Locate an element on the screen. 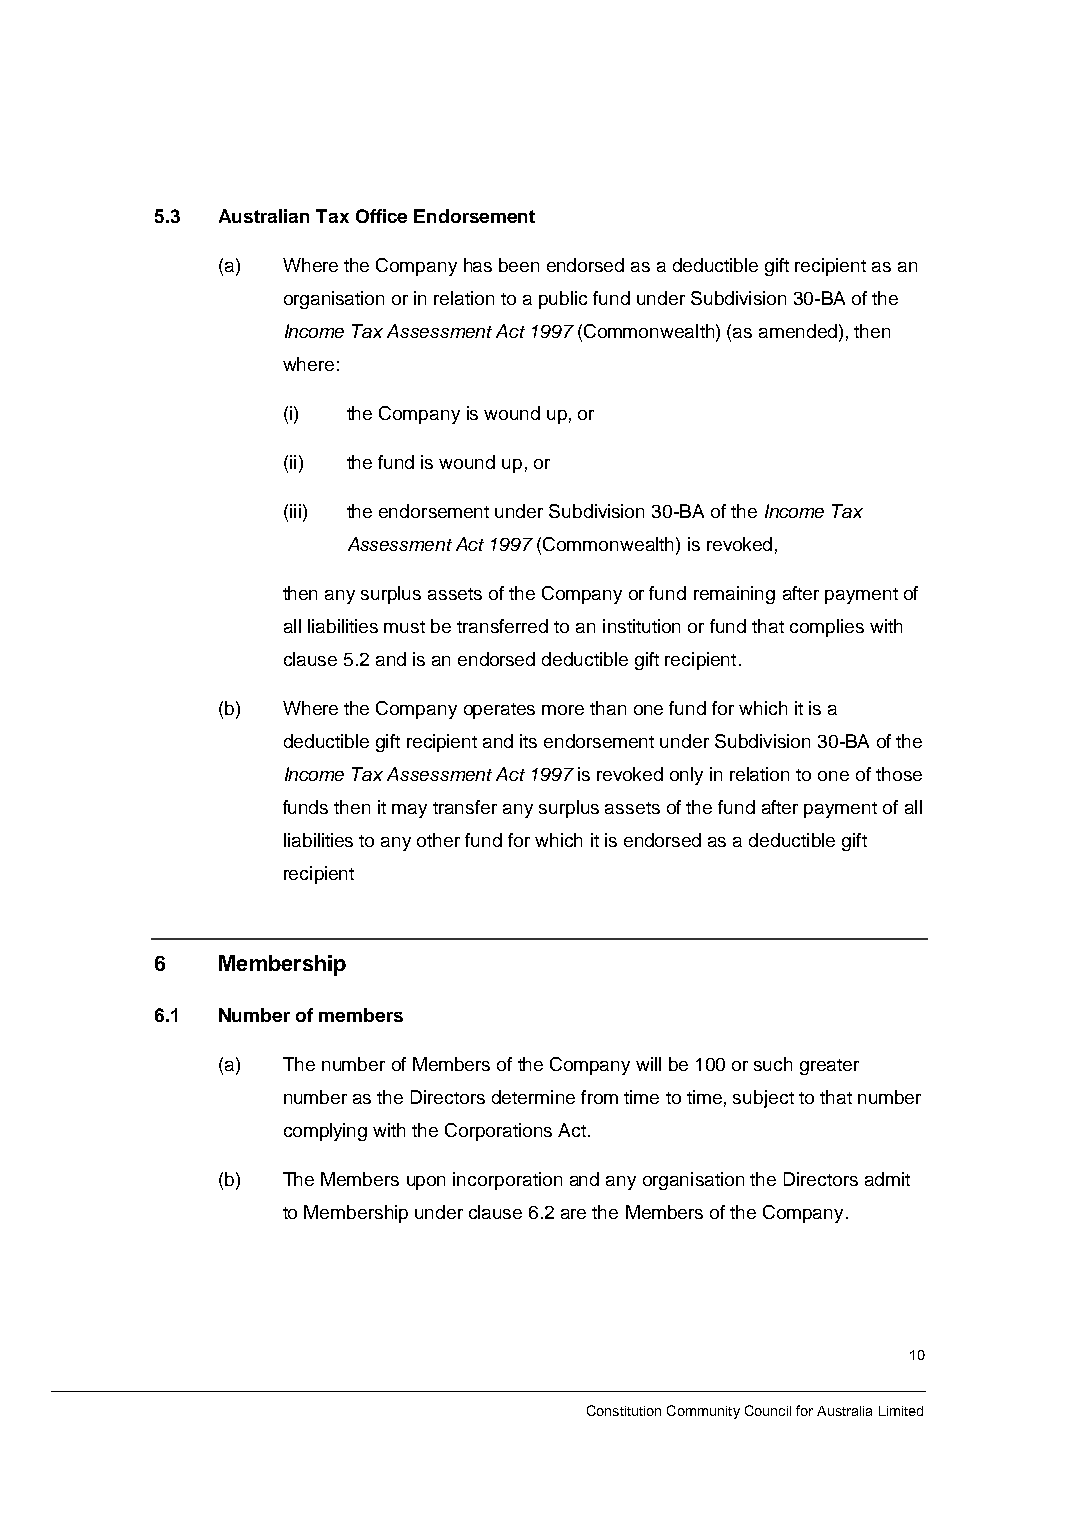 This screenshot has height=1527, width=1079. Office is located at coordinates (381, 216).
